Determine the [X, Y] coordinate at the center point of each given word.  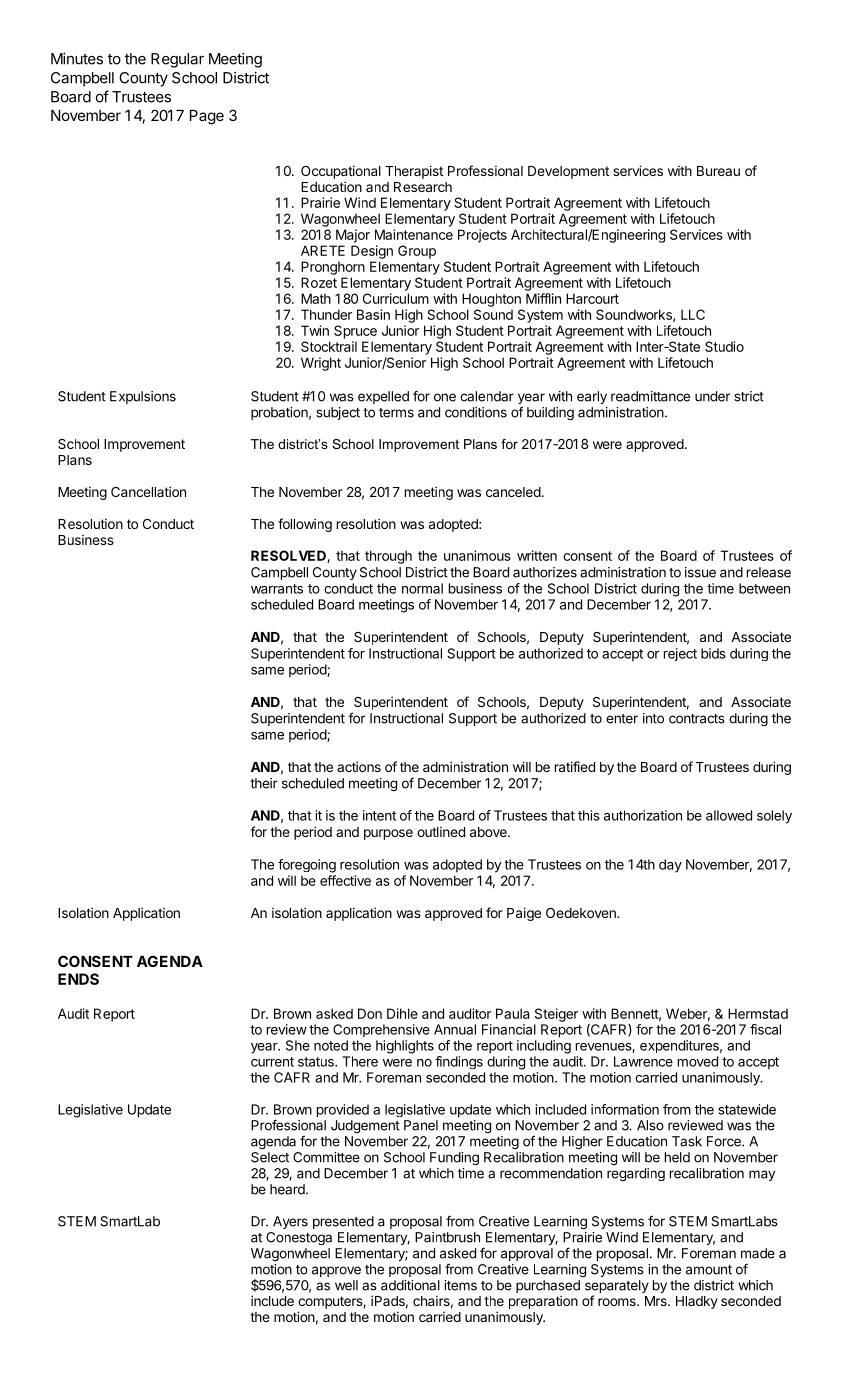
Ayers [290, 1222]
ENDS [78, 979]
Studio [724, 346]
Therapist [414, 172]
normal [422, 588]
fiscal [765, 1029]
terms [396, 413]
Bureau [718, 171]
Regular [177, 60]
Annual [455, 1029]
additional [410, 1285]
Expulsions [143, 397]
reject [680, 654]
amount [709, 1270]
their [264, 783]
